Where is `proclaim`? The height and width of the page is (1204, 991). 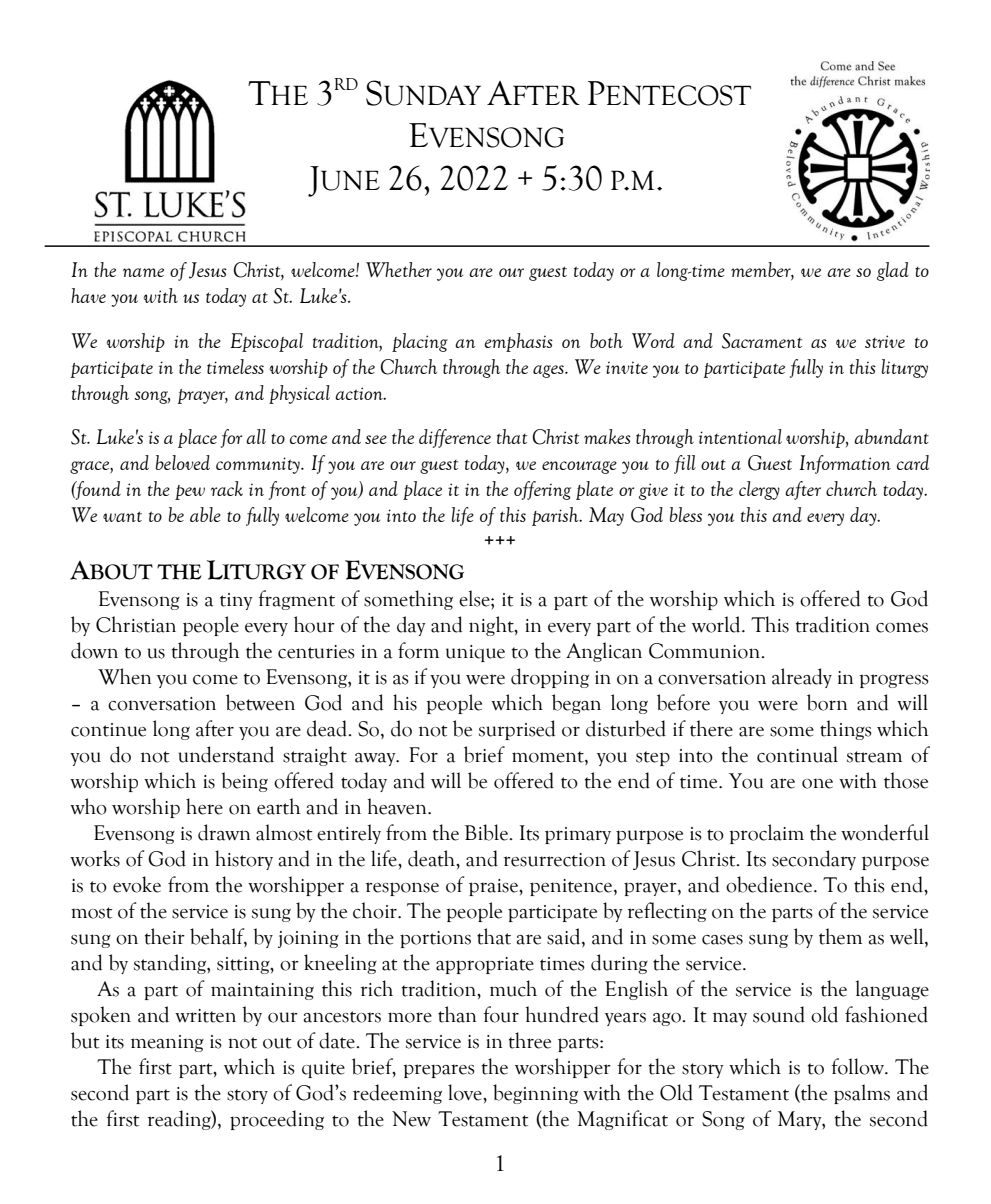 proclaim is located at coordinates (766, 834).
